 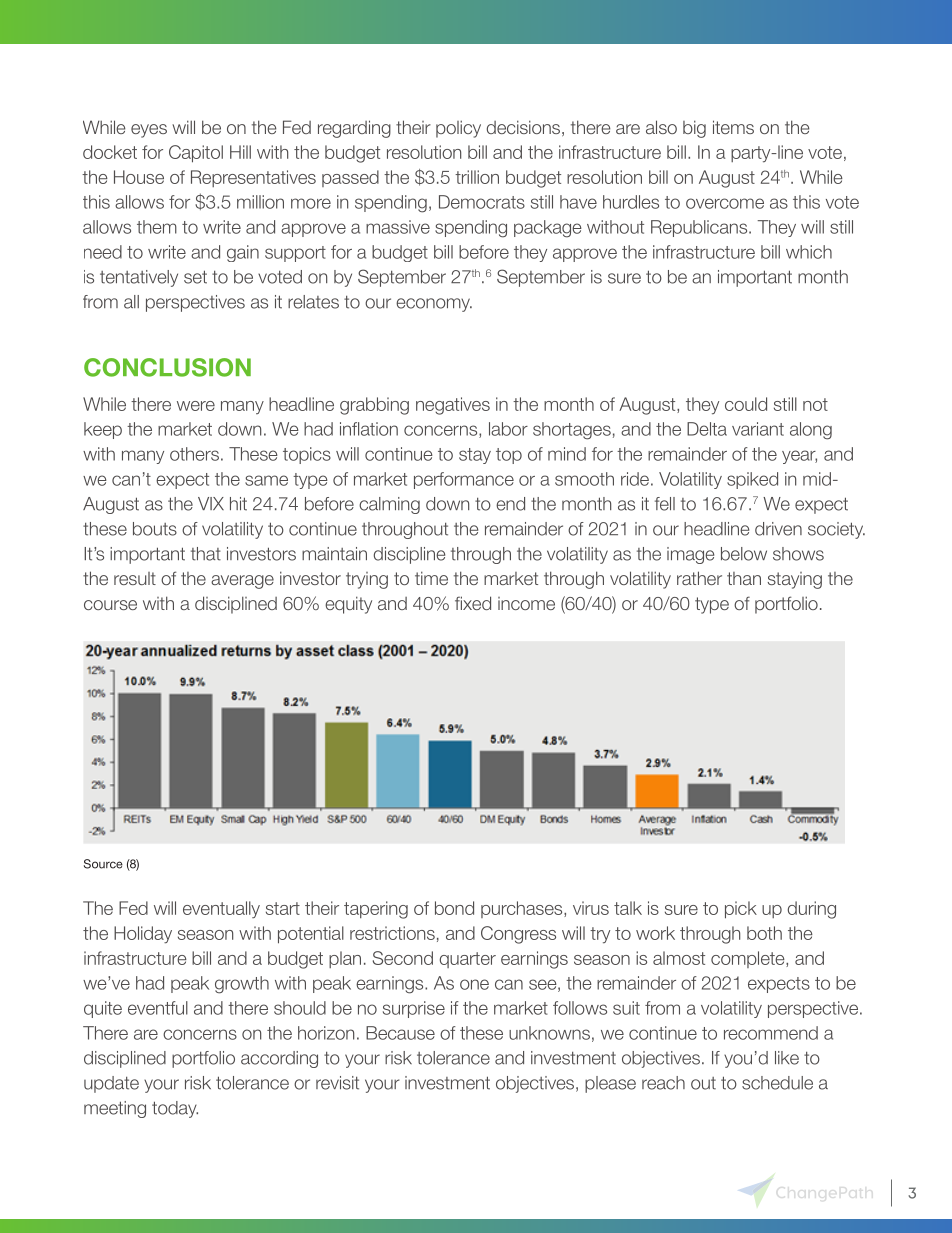 What do you see at coordinates (196, 154) in the screenshot?
I see `Capitol` at bounding box center [196, 154].
